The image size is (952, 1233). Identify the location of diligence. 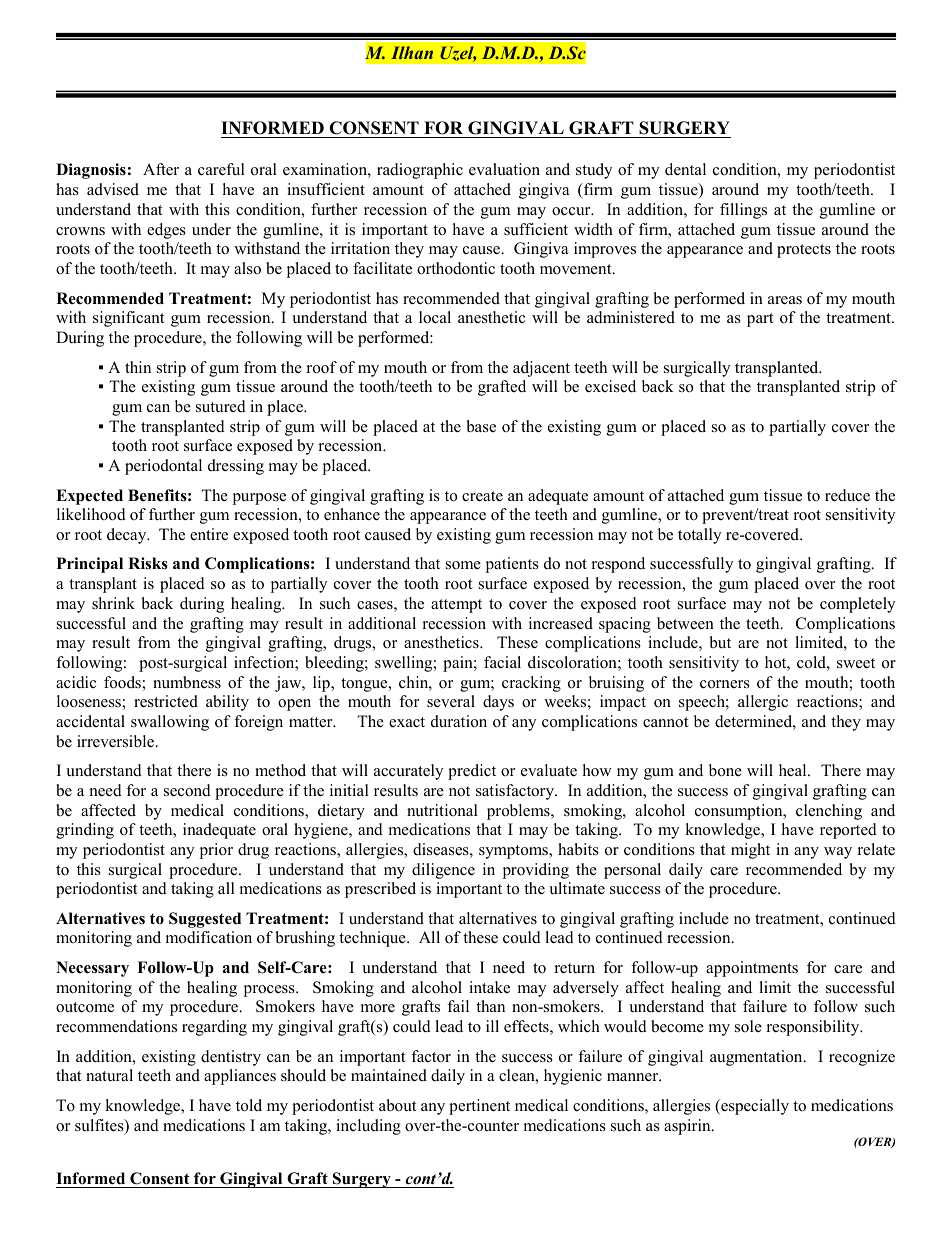
(443, 871).
